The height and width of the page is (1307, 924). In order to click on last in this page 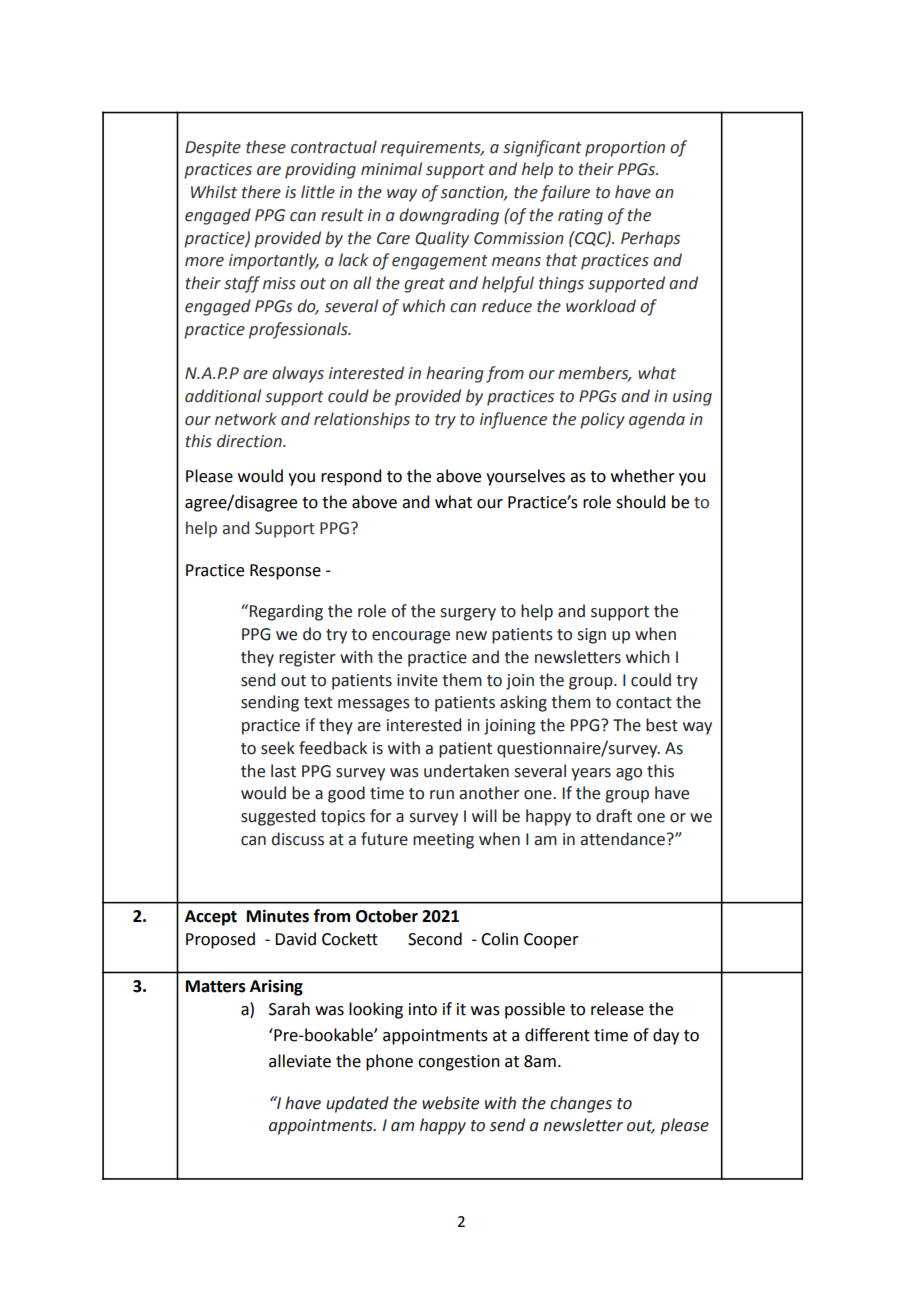, I will do `click(283, 771)`.
